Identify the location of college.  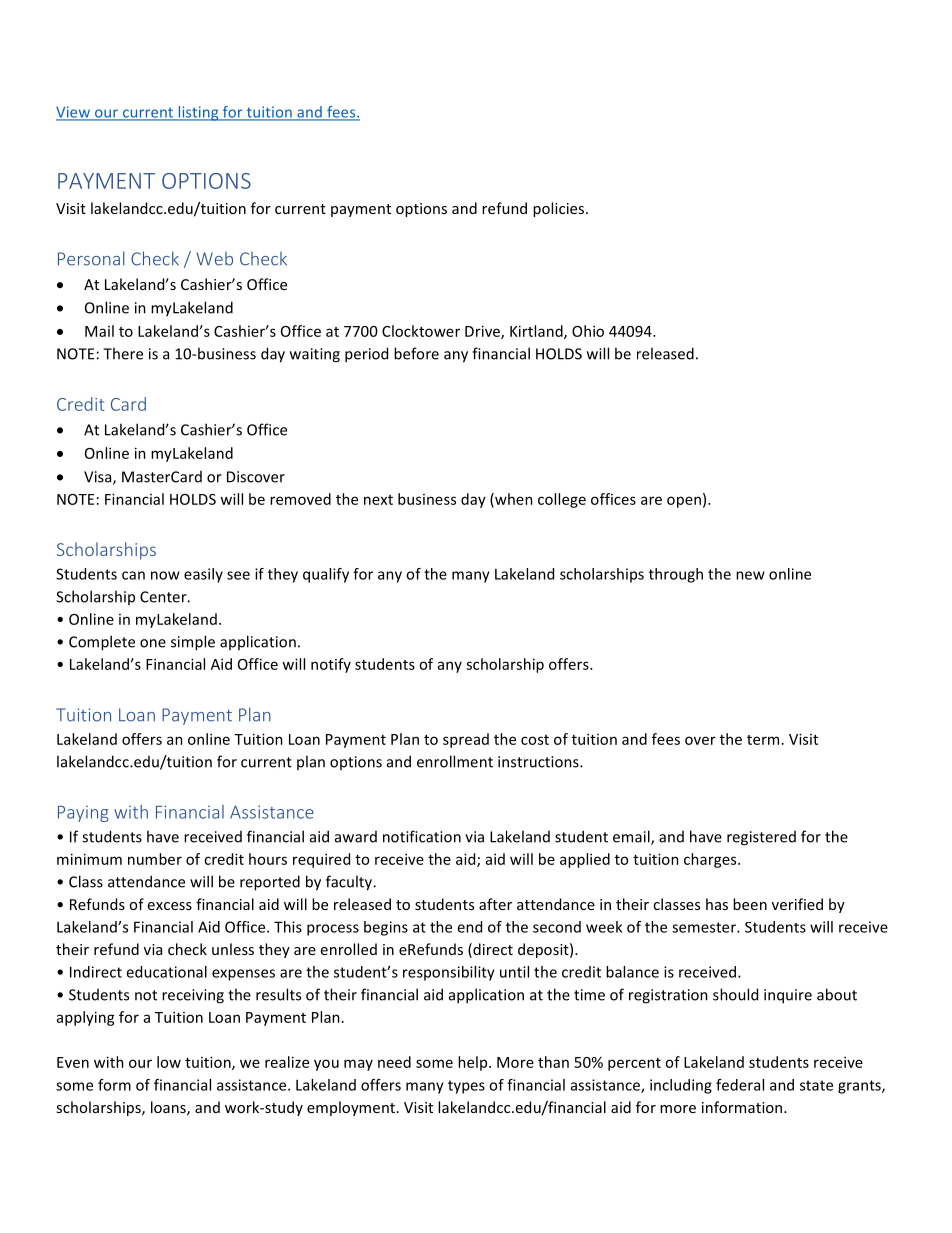
(562, 500).
